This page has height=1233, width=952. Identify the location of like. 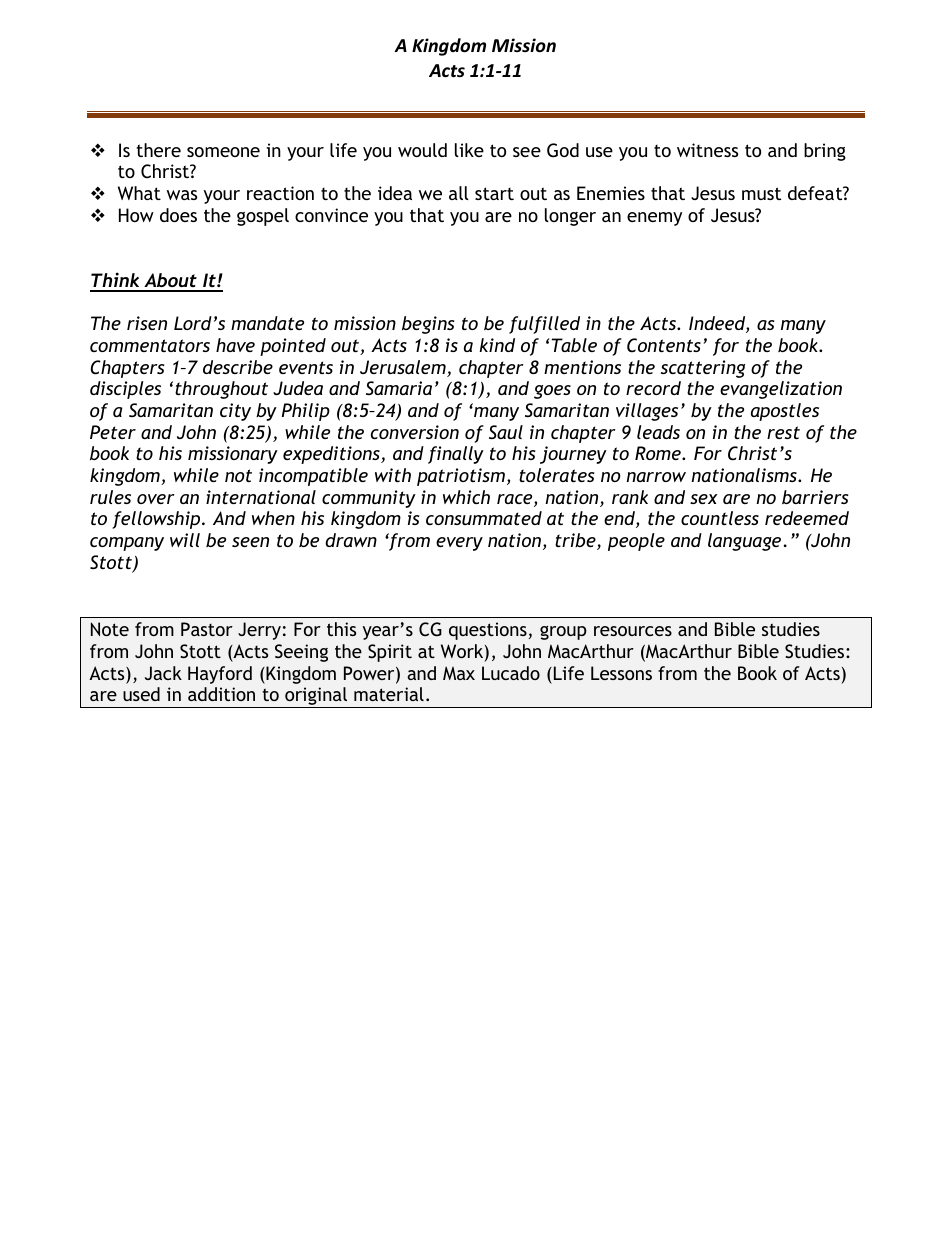
(469, 150).
